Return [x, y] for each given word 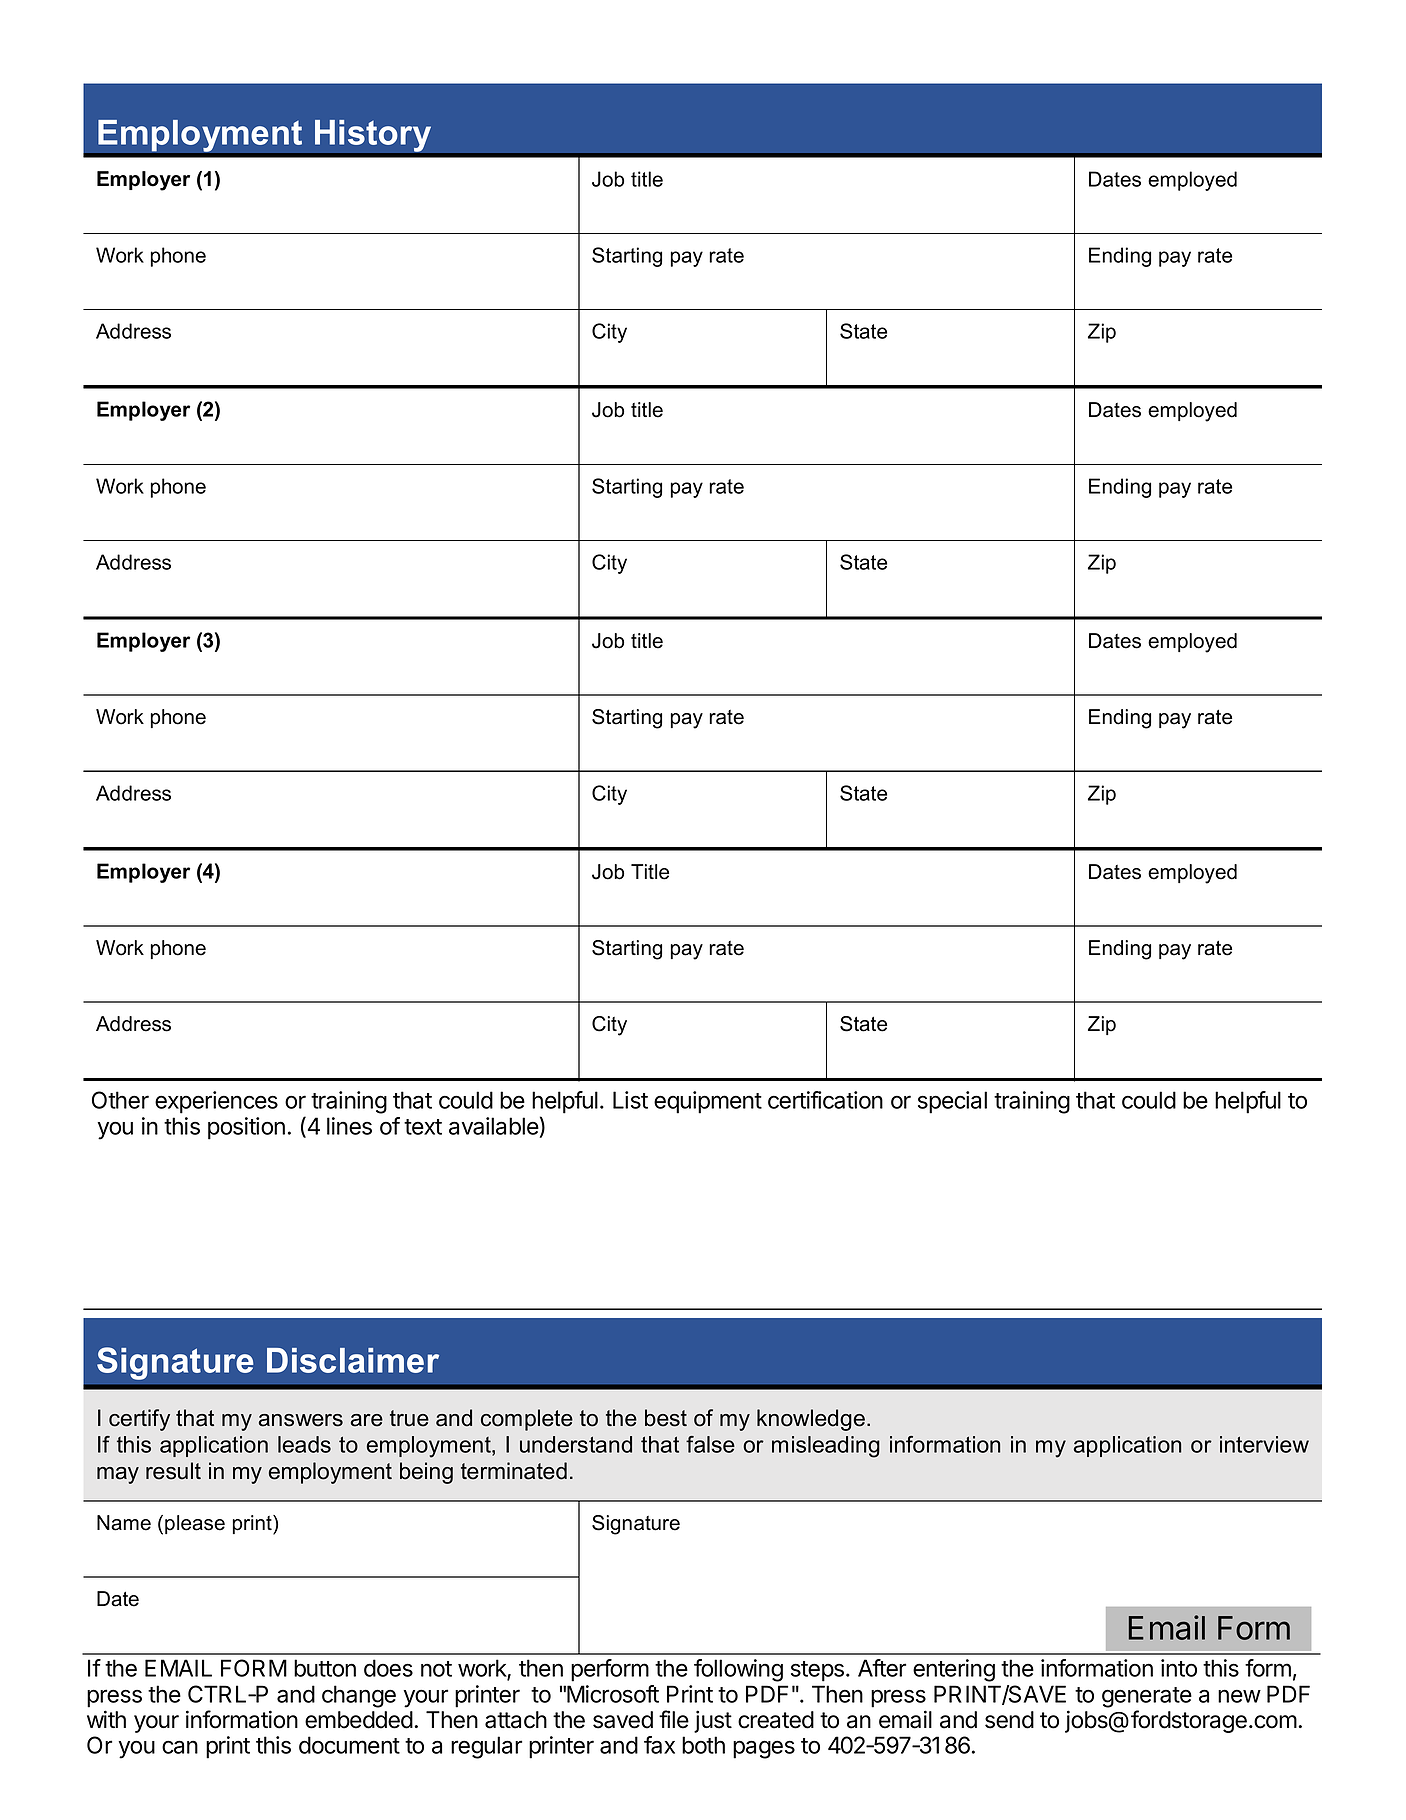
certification [825, 1100]
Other [120, 1100]
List [630, 1100]
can [180, 1747]
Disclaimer [353, 1360]
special [952, 1102]
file [674, 1719]
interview [1264, 1444]
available [494, 1126]
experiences [216, 1102]
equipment [708, 1102]
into [1179, 1668]
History [373, 135]
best [666, 1418]
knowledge [811, 1420]
